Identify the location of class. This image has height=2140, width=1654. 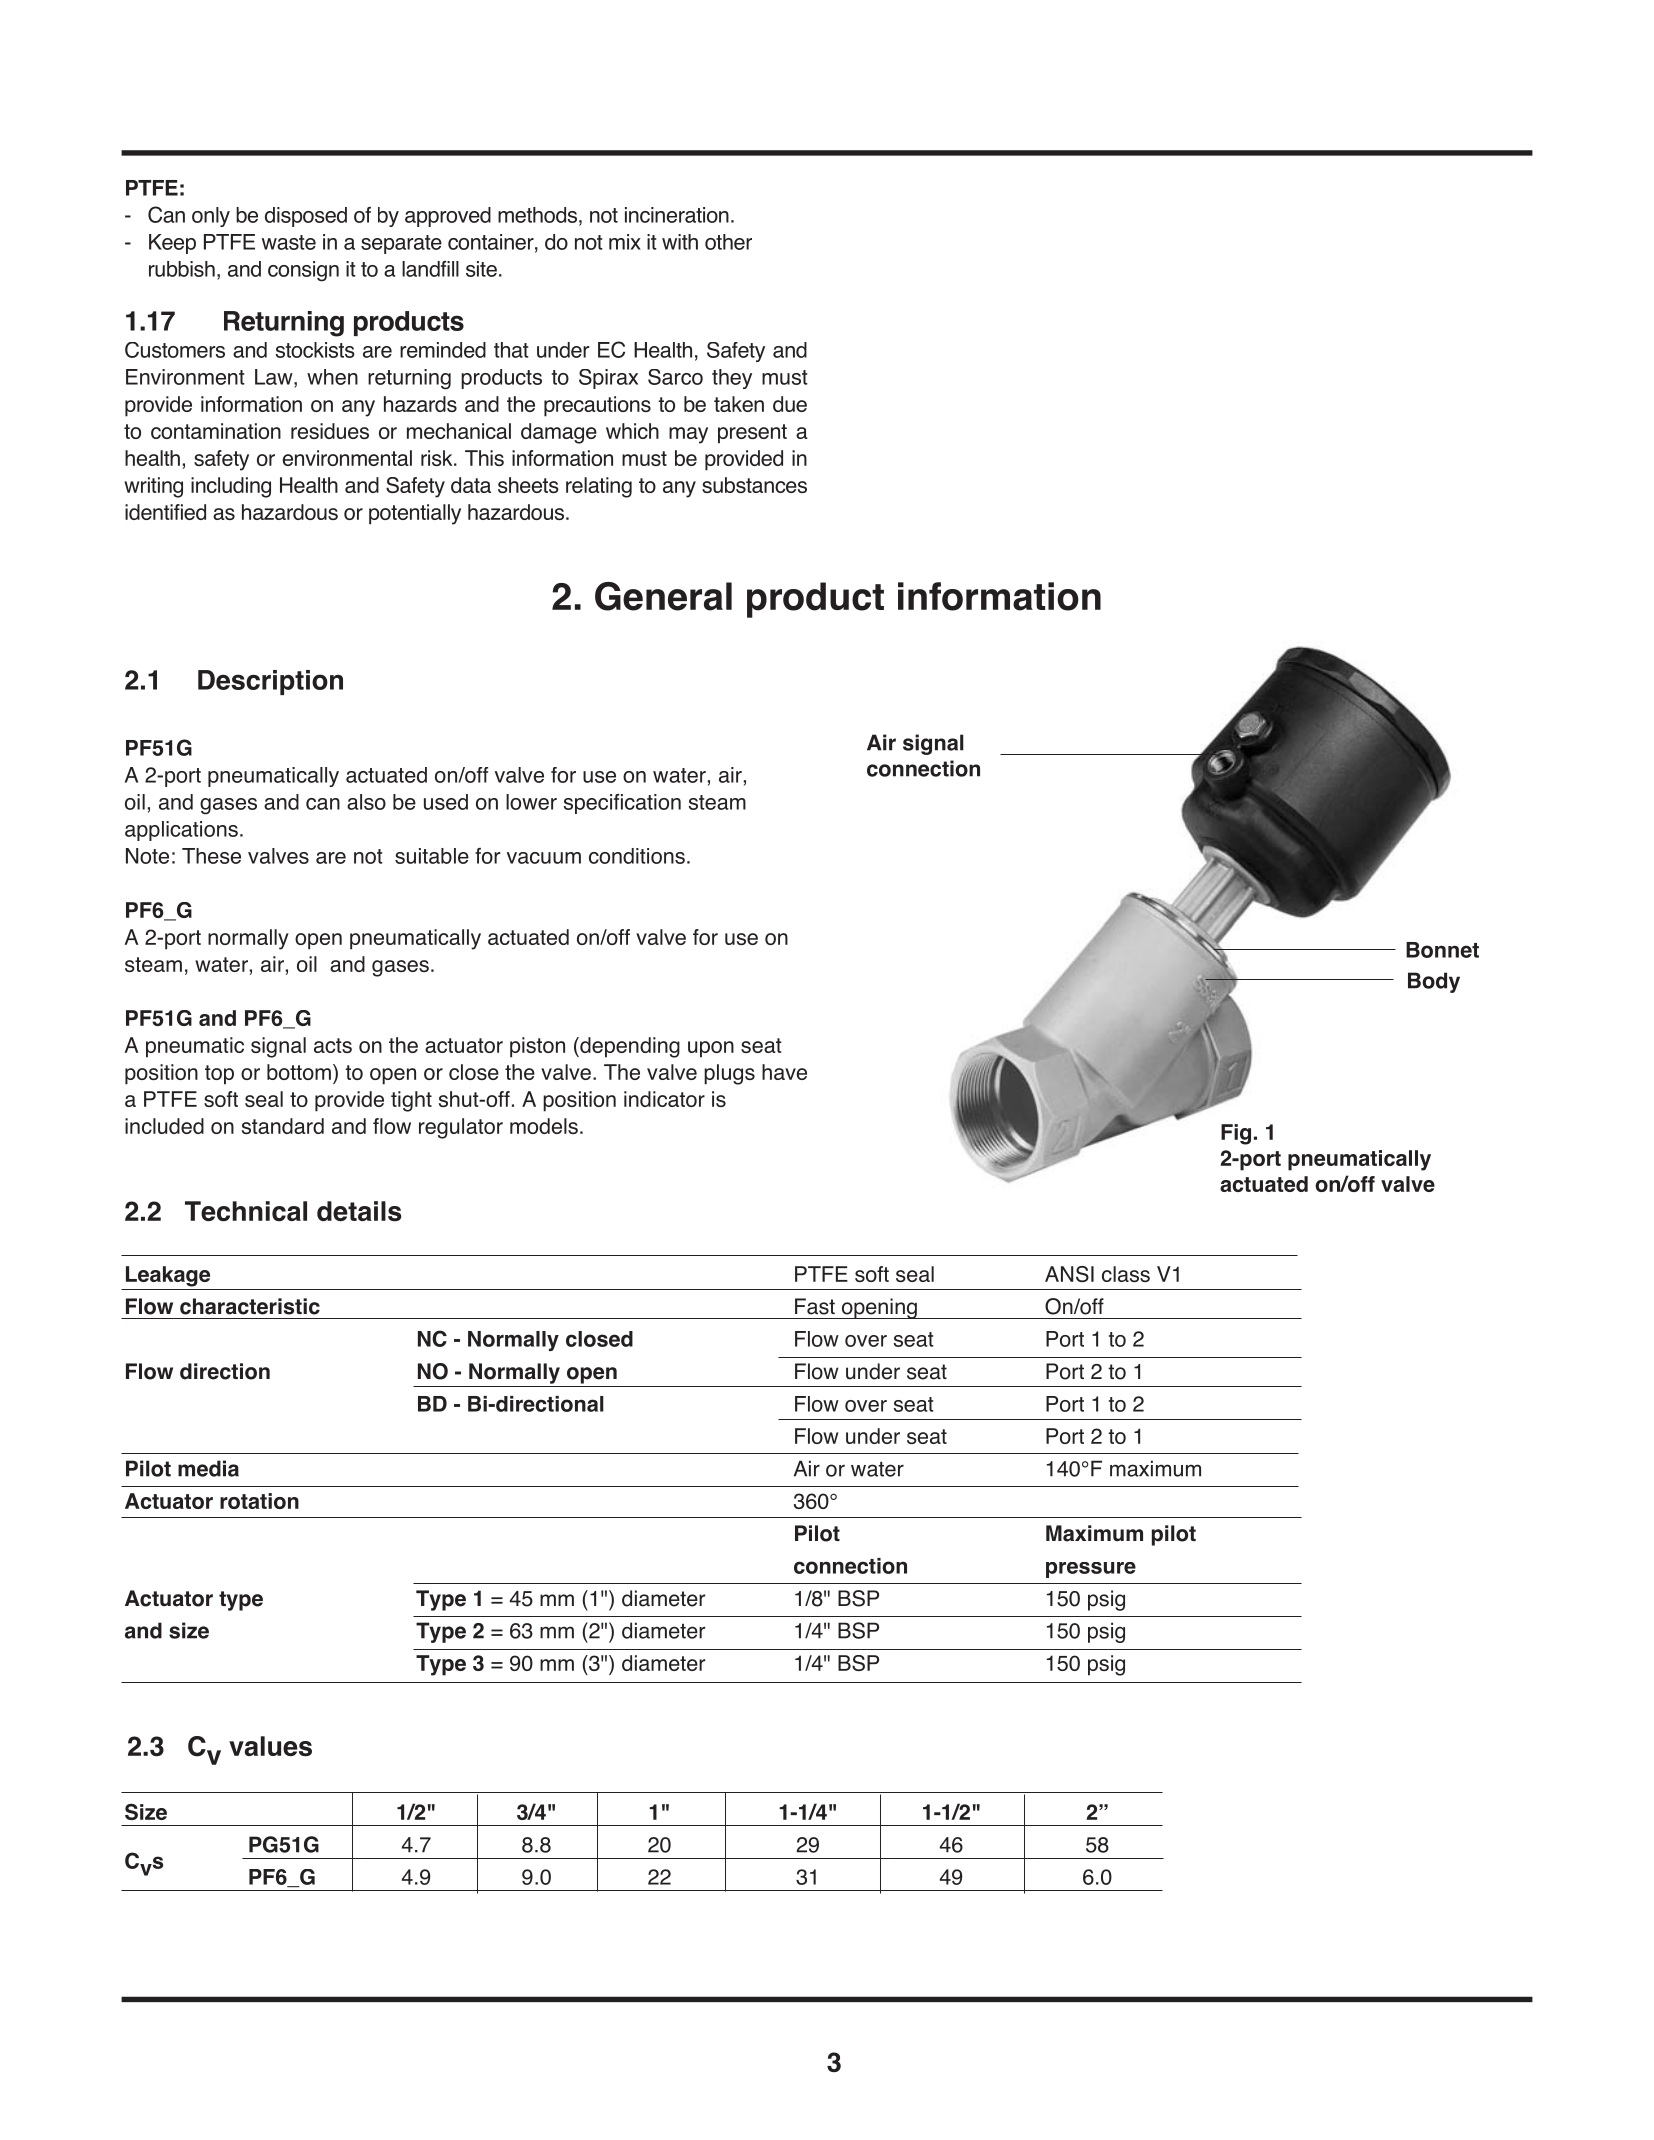
(1126, 1274).
